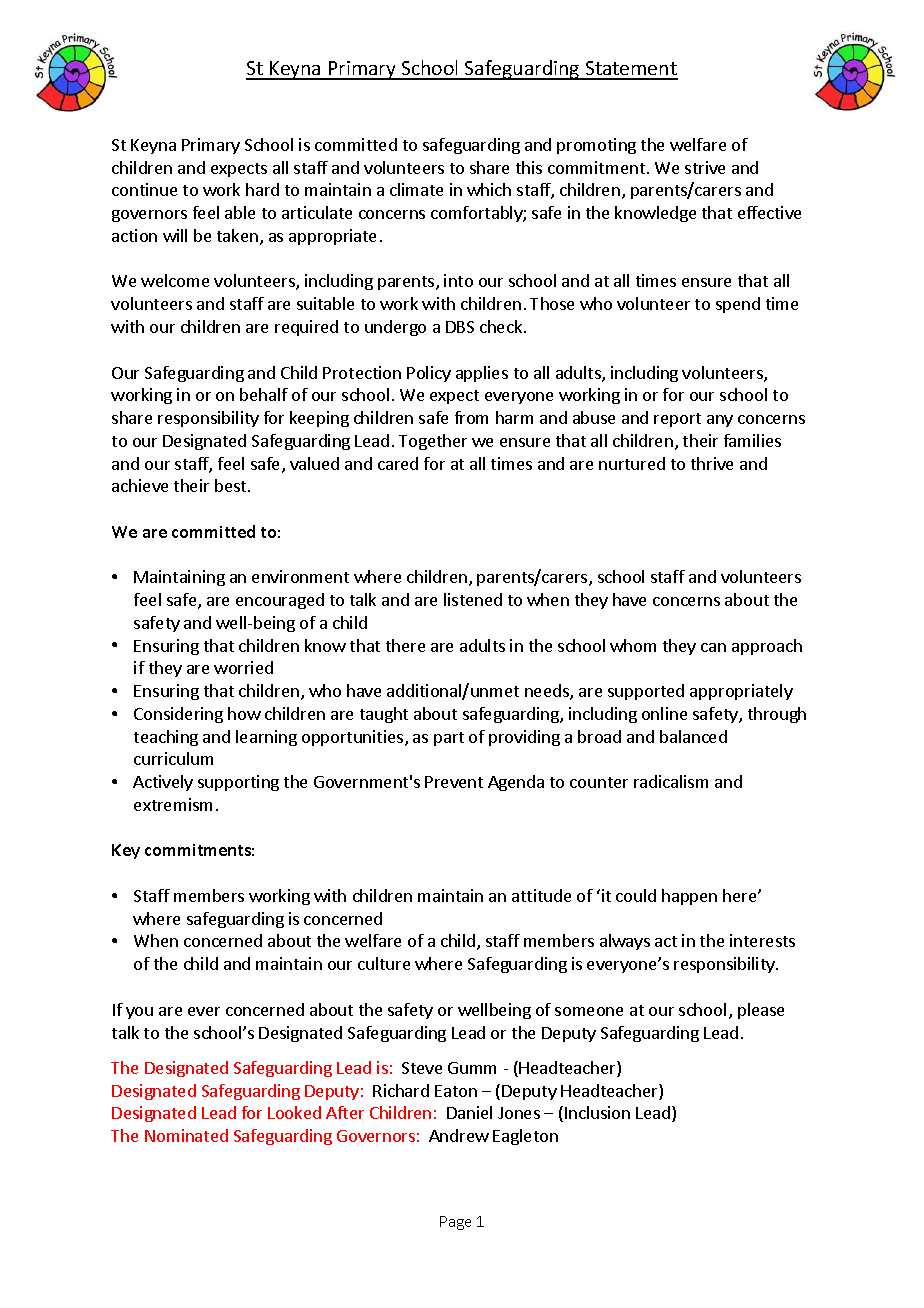 This document has height=1308, width=924. I want to click on can, so click(713, 647).
